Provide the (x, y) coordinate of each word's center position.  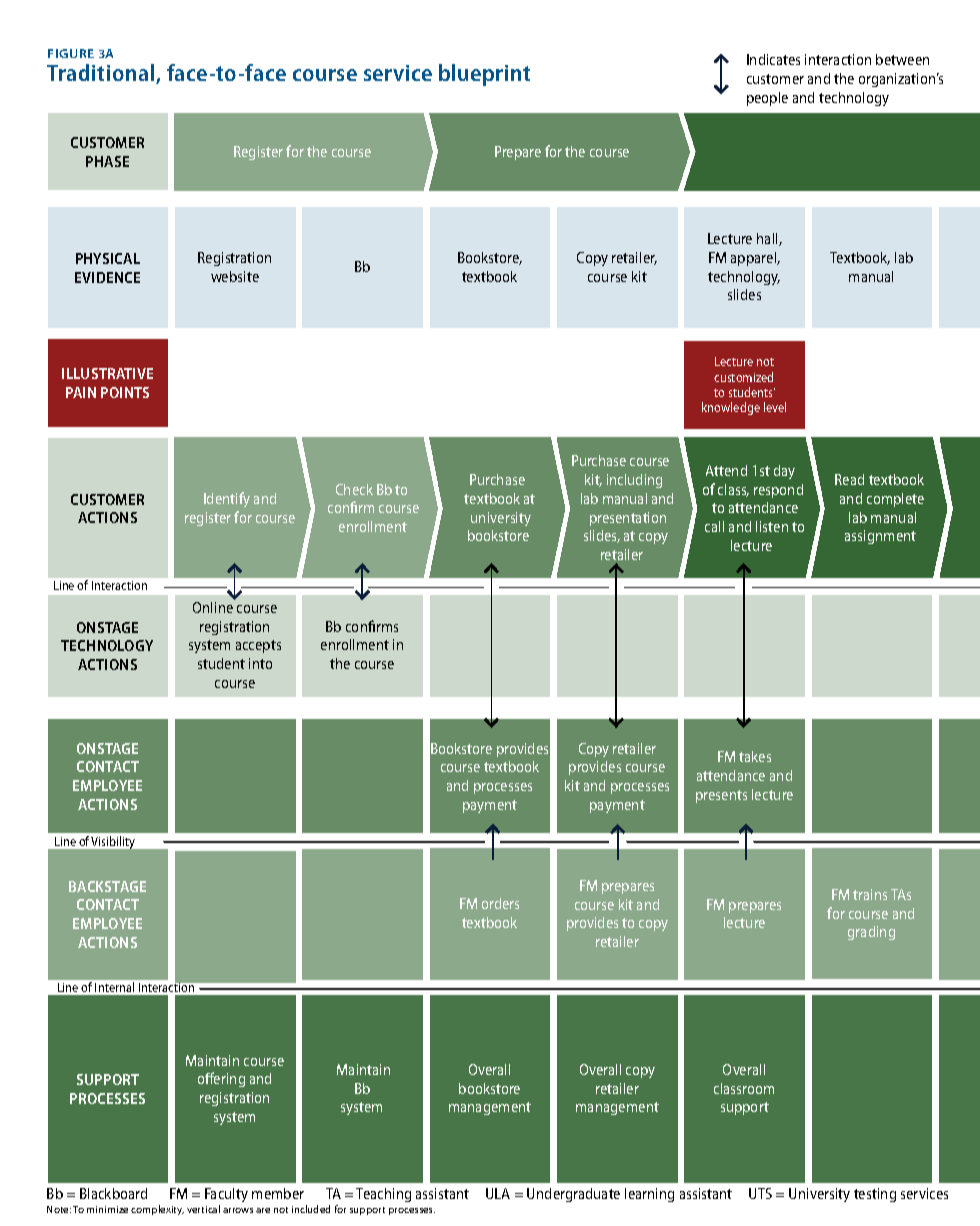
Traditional (102, 74)
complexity (157, 1210)
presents (721, 796)
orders (500, 903)
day (784, 472)
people (767, 99)
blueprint (484, 75)
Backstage (107, 886)
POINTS (125, 392)
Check (354, 489)
